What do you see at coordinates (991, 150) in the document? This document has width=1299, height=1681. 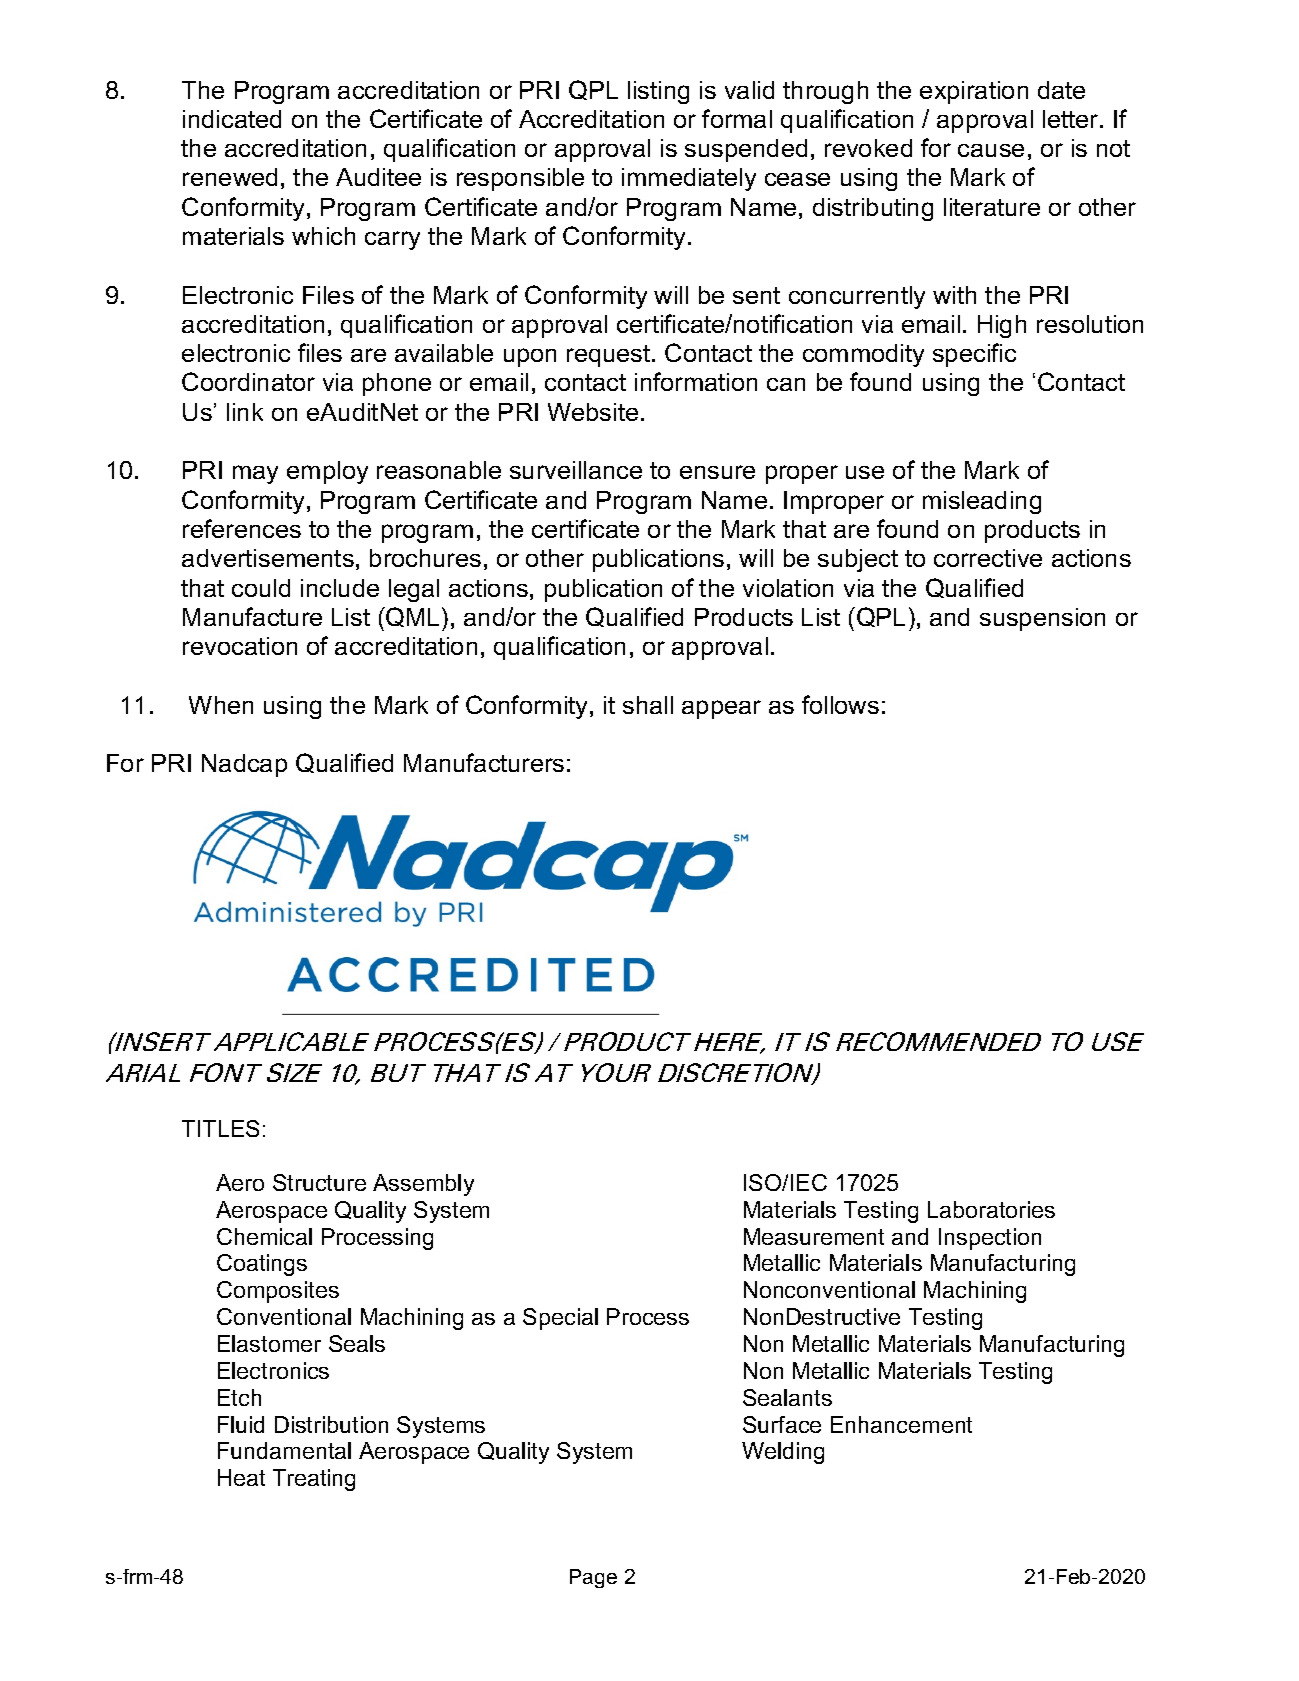 I see `cause` at bounding box center [991, 150].
